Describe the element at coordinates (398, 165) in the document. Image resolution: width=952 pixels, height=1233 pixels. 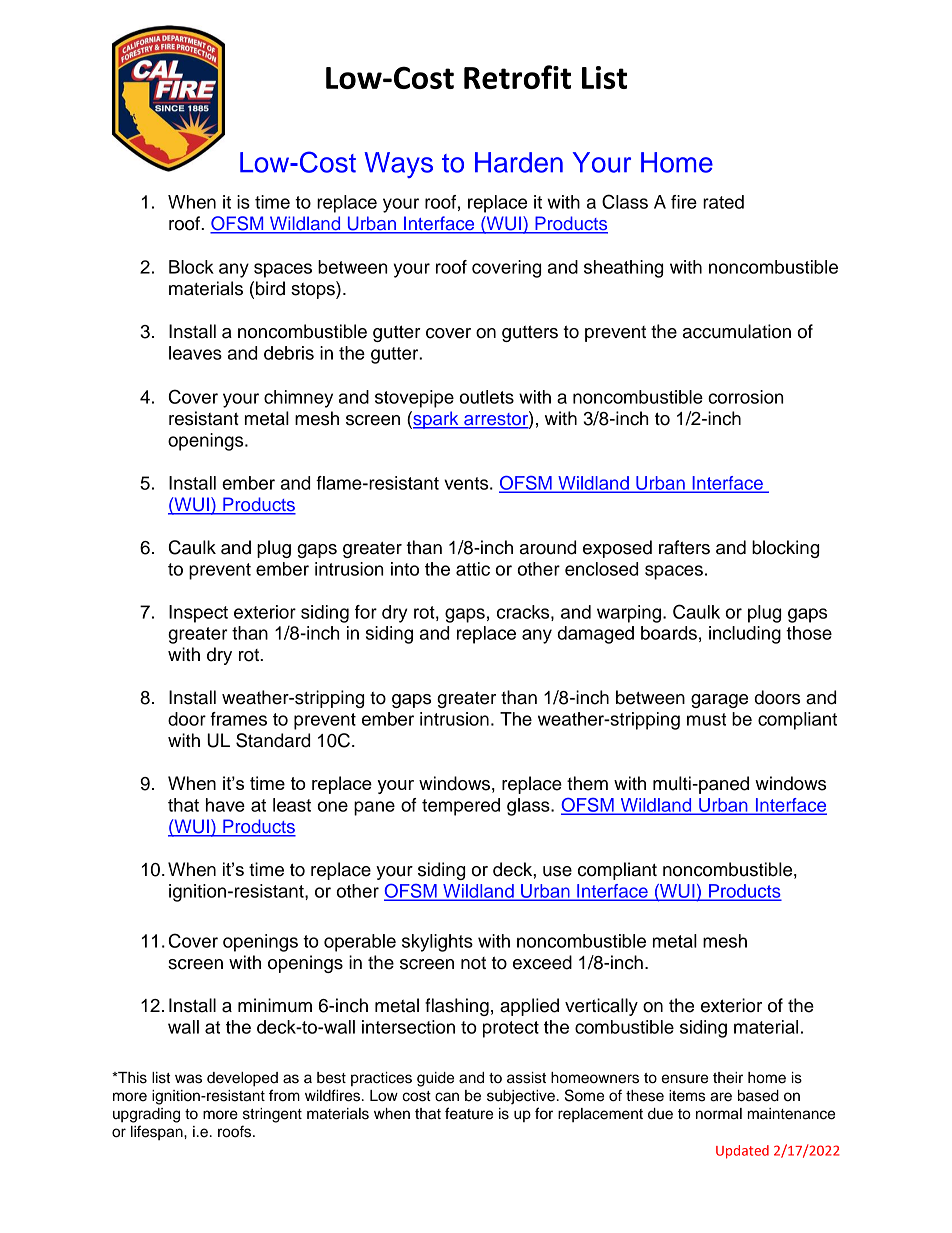
I see `Ways` at that location.
